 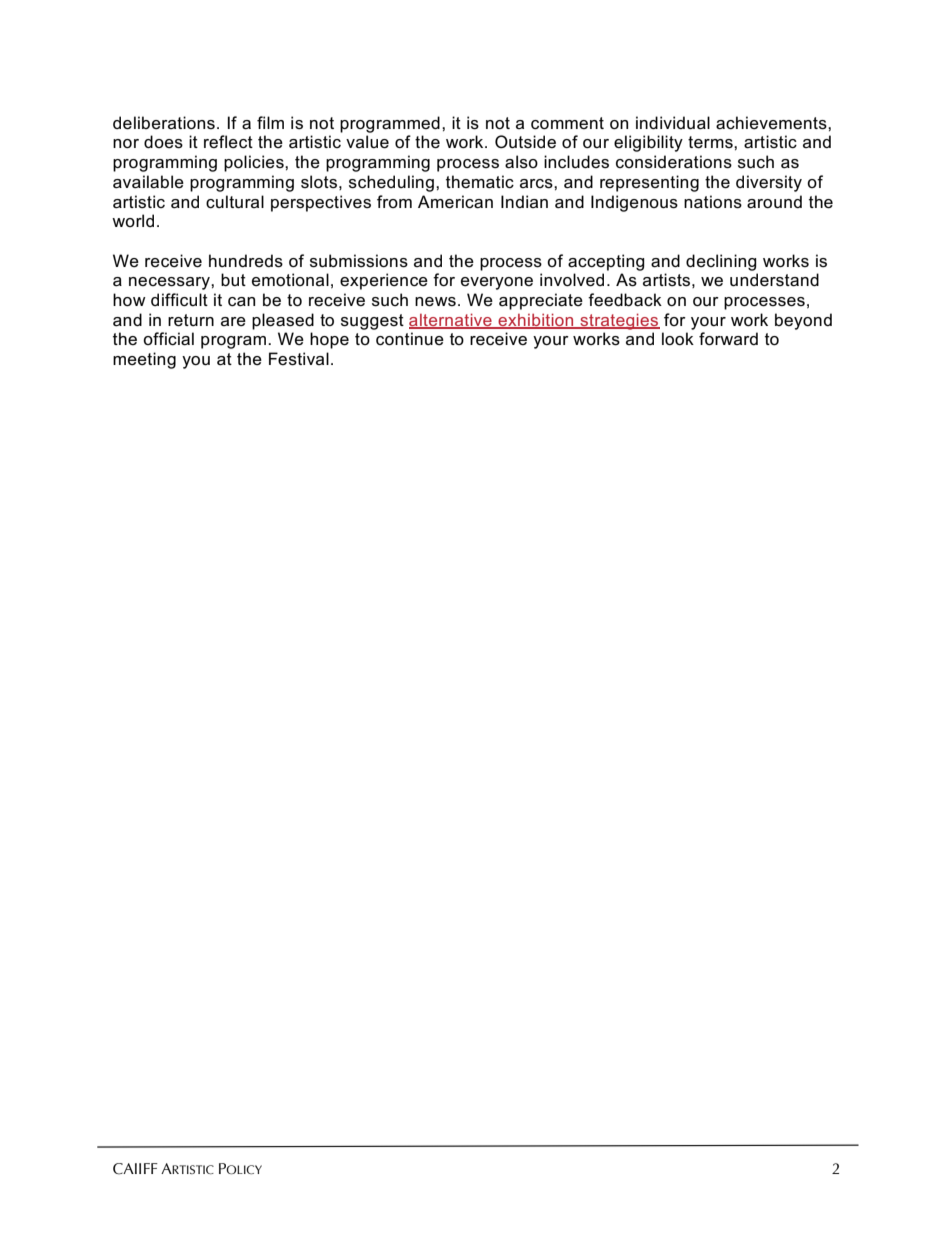 What do you see at coordinates (625, 300) in the image?
I see `feedback` at bounding box center [625, 300].
